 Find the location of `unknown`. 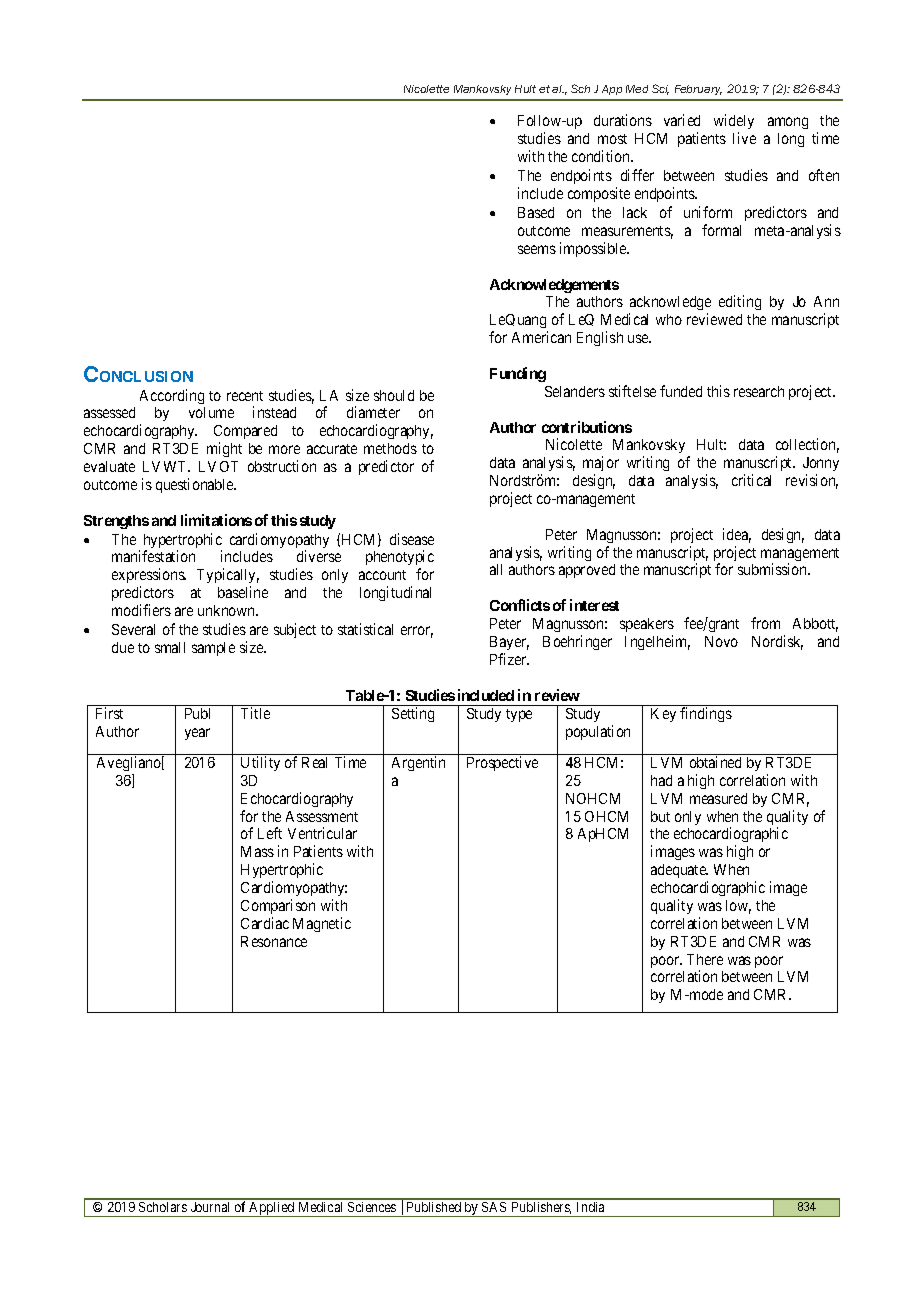

unknown is located at coordinates (228, 610).
